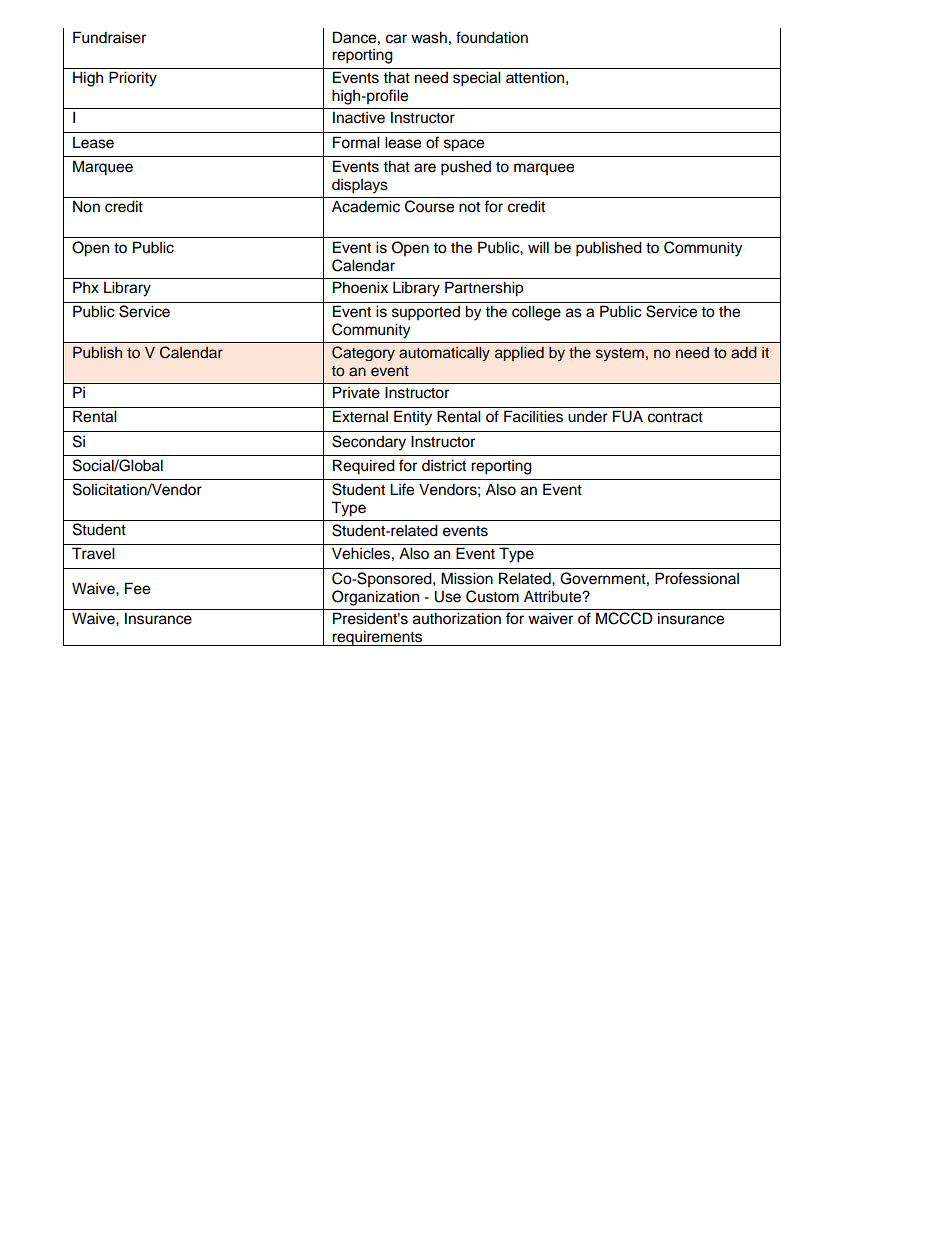 This image has width=952, height=1233. What do you see at coordinates (133, 79) in the image?
I see `Priority` at bounding box center [133, 79].
